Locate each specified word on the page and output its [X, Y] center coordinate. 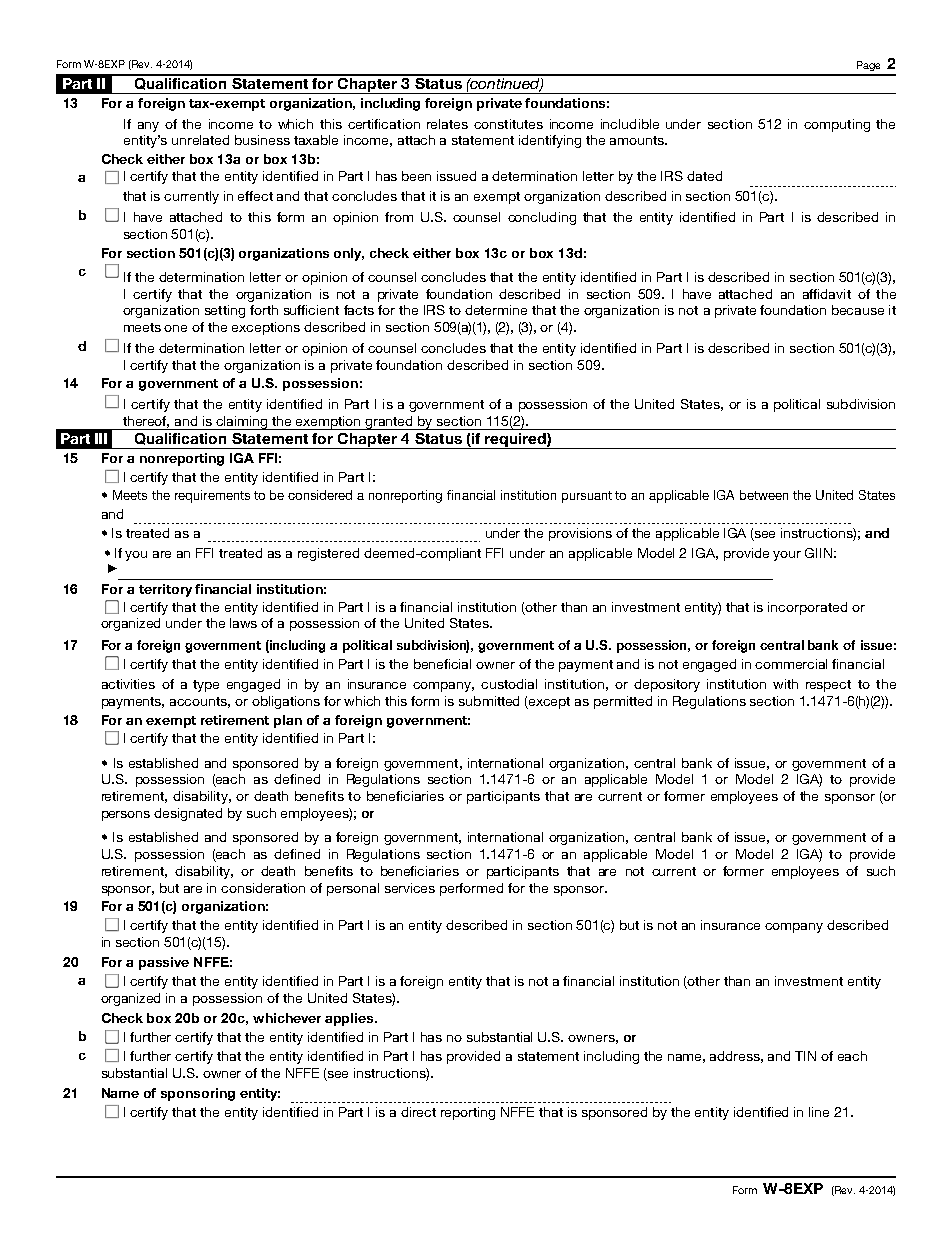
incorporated [807, 608]
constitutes [508, 124]
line [819, 1112]
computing [837, 125]
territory [165, 590]
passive [164, 963]
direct [418, 1112]
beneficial [442, 664]
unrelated [200, 140]
